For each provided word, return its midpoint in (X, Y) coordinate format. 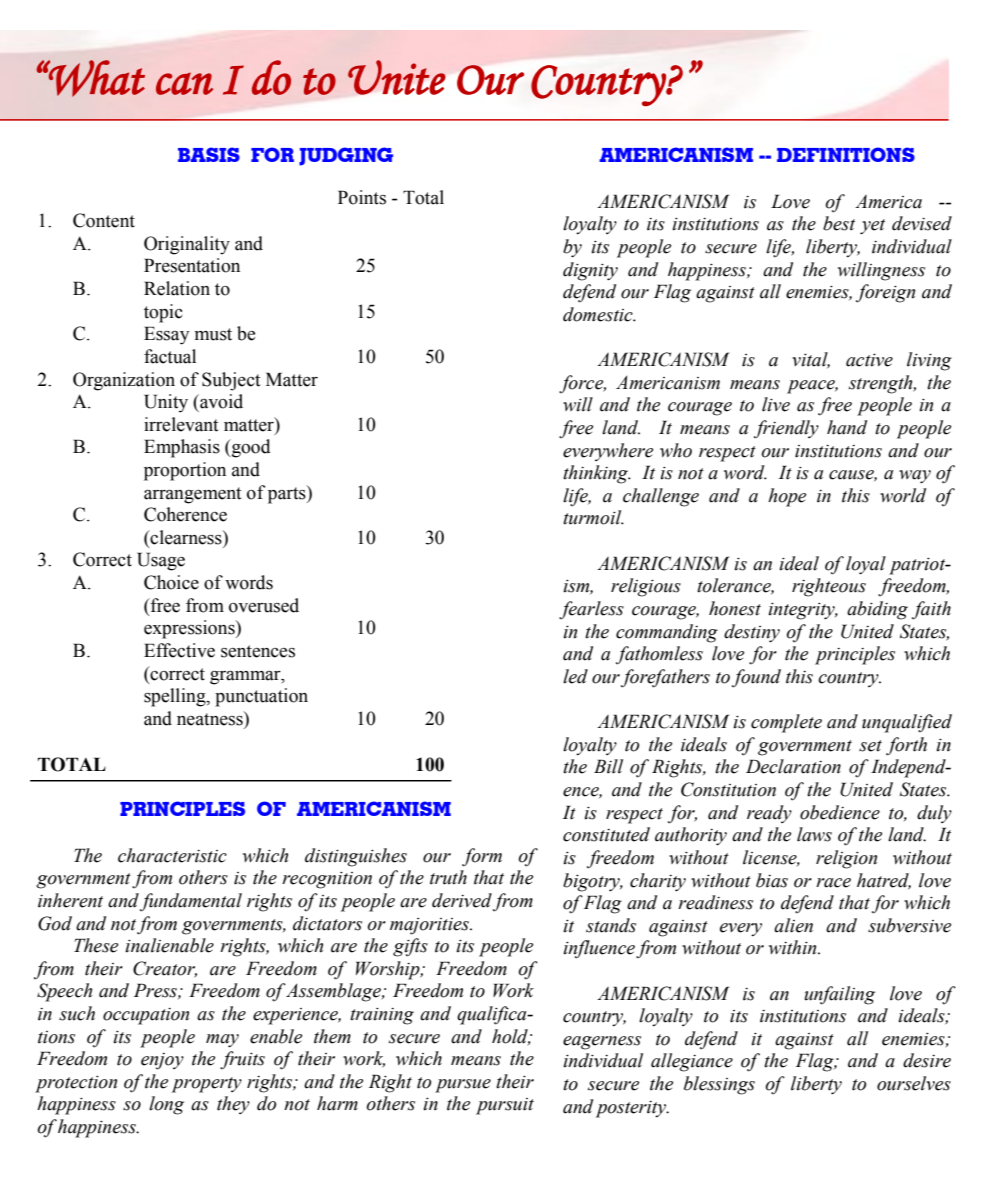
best (839, 223)
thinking (596, 474)
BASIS (209, 154)
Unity (166, 403)
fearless (591, 610)
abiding (877, 610)
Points (362, 197)
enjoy (162, 1061)
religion (846, 859)
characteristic (172, 855)
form (482, 857)
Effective (179, 650)
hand (847, 427)
